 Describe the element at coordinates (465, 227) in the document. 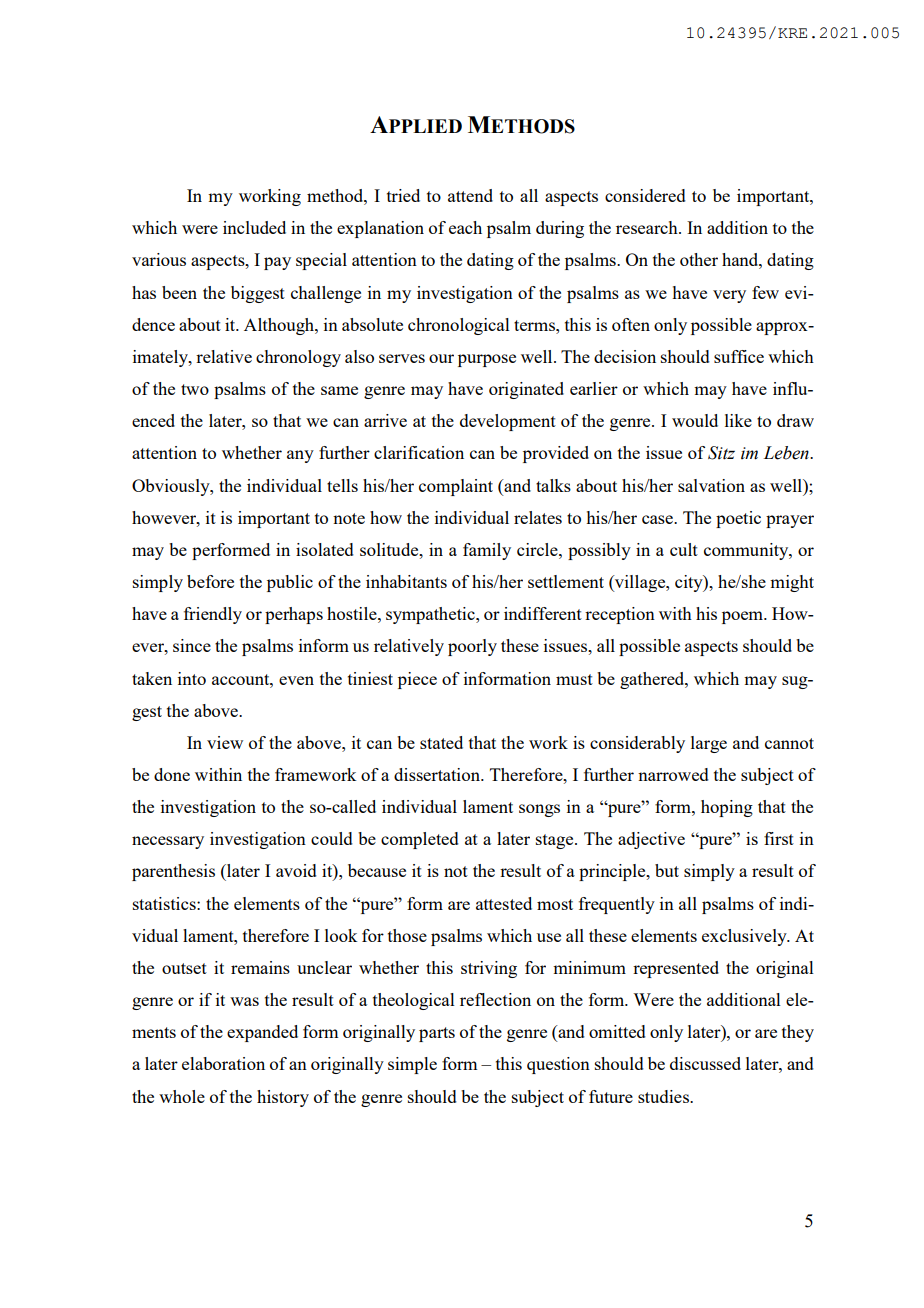

I see `each` at that location.
